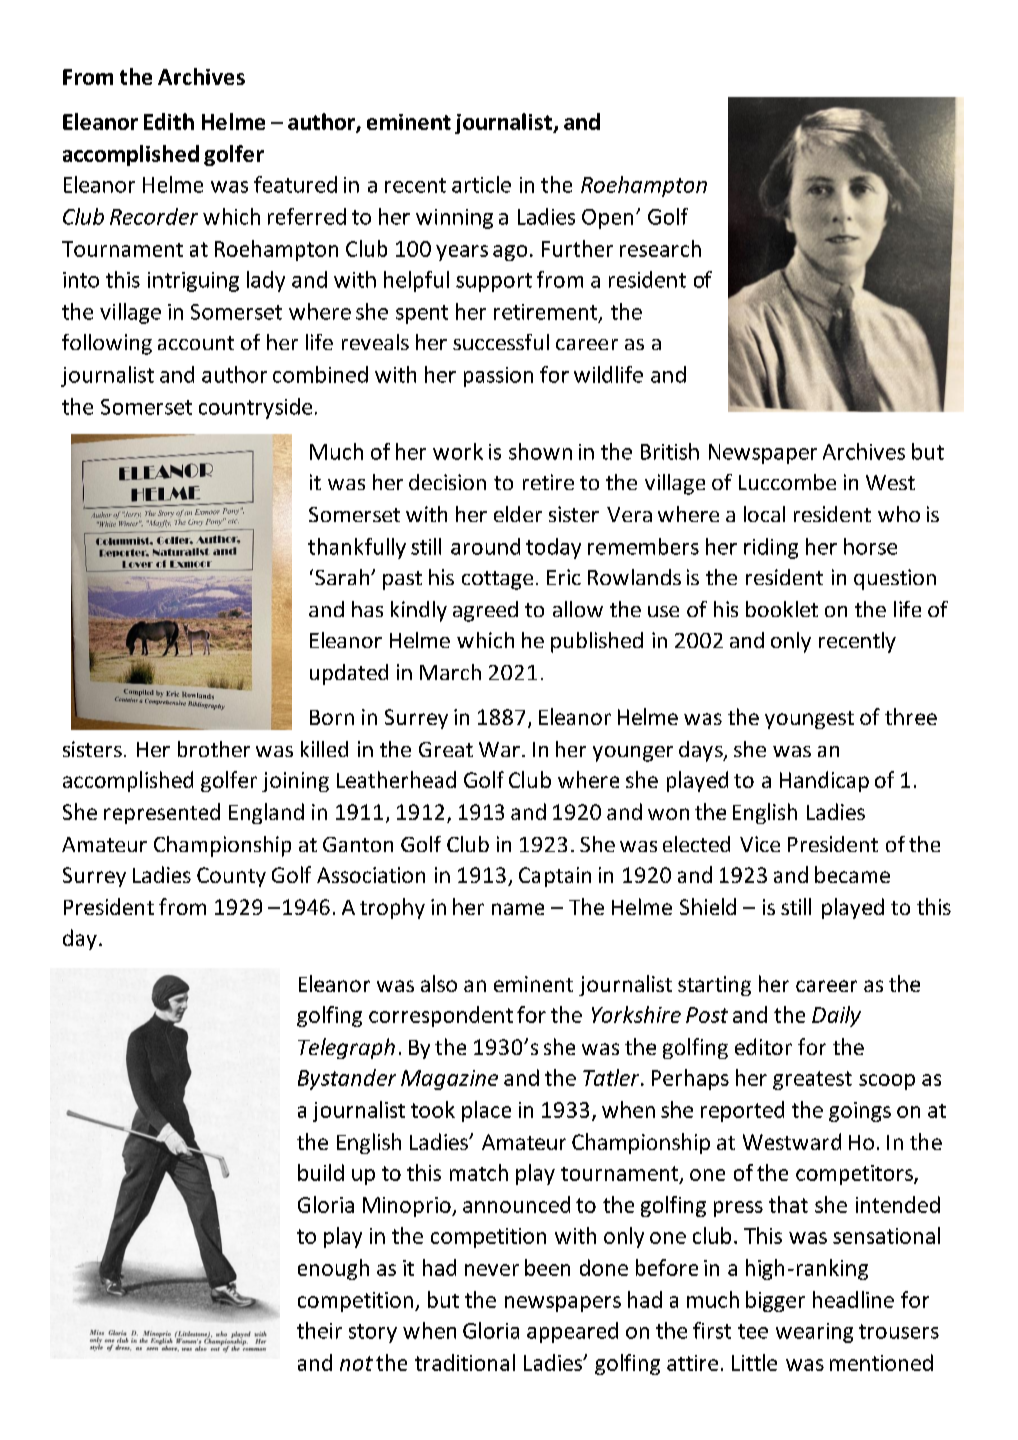 The height and width of the image is (1440, 1018). What do you see at coordinates (346, 1048) in the image?
I see `Telegraph` at bounding box center [346, 1048].
